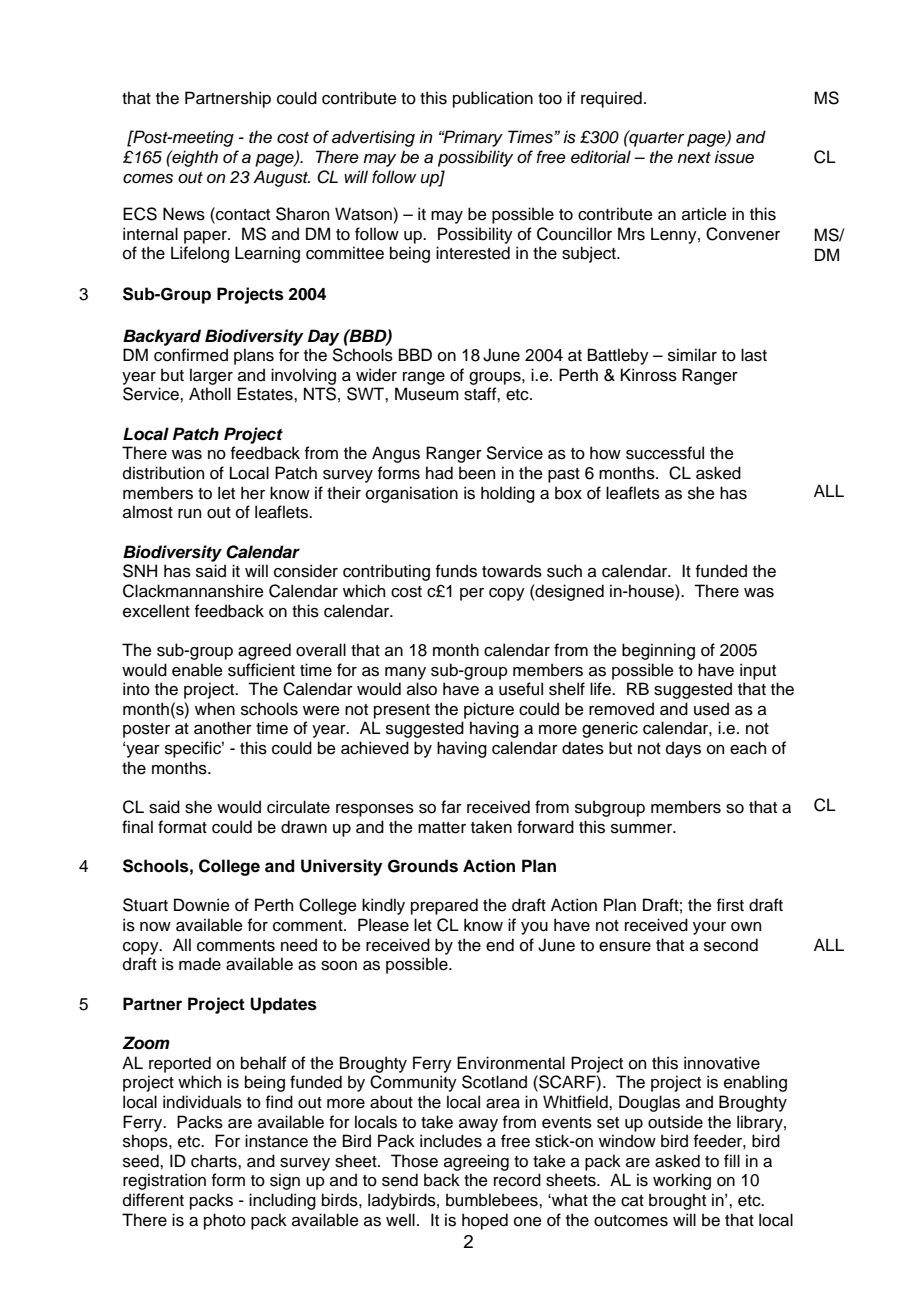 This screenshot has height=1308, width=924. I want to click on matter, so click(442, 828).
